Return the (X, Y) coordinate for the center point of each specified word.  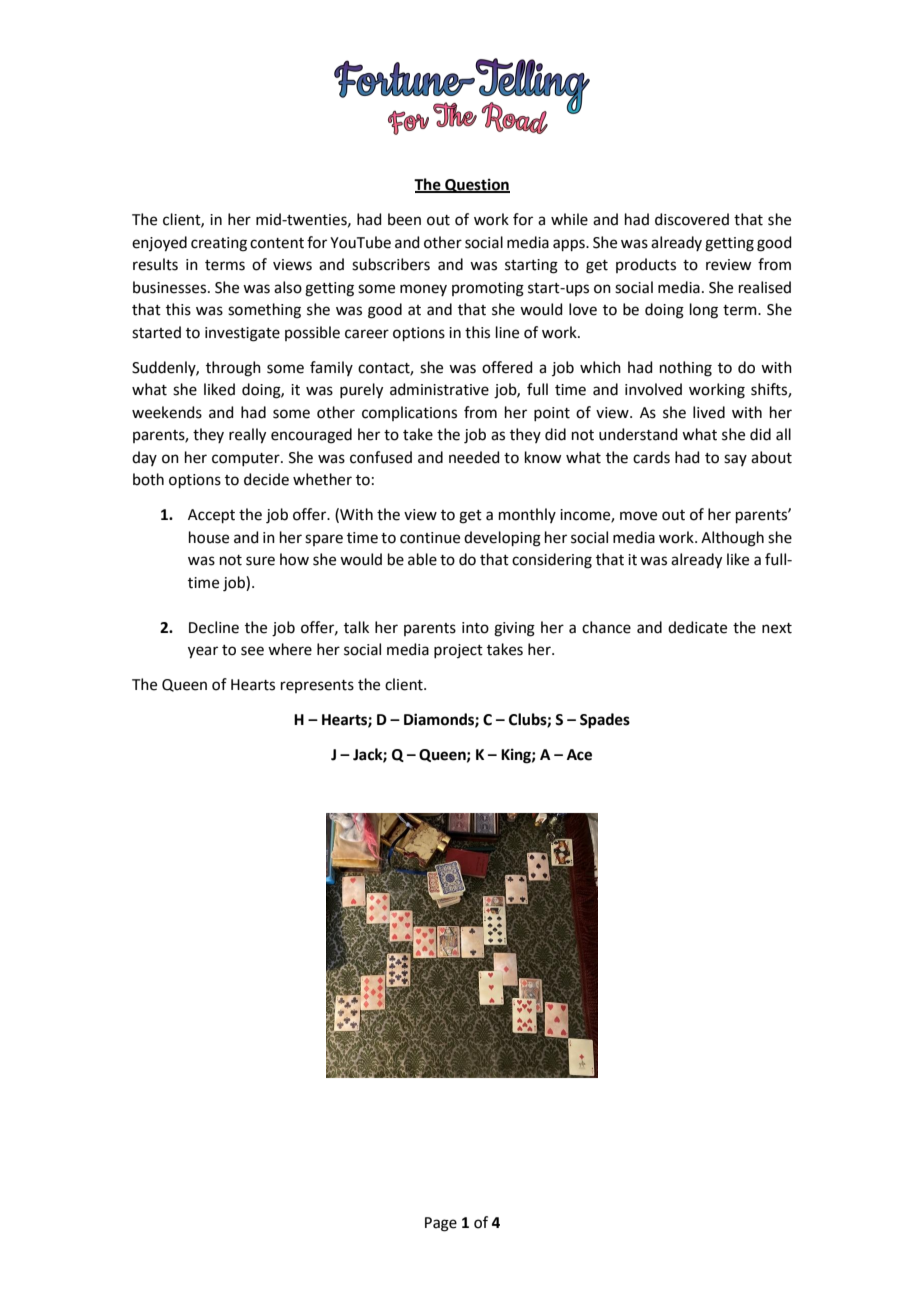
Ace (579, 755)
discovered (692, 219)
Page (441, 1224)
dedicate (697, 627)
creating (219, 244)
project (458, 651)
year (203, 652)
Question (476, 185)
